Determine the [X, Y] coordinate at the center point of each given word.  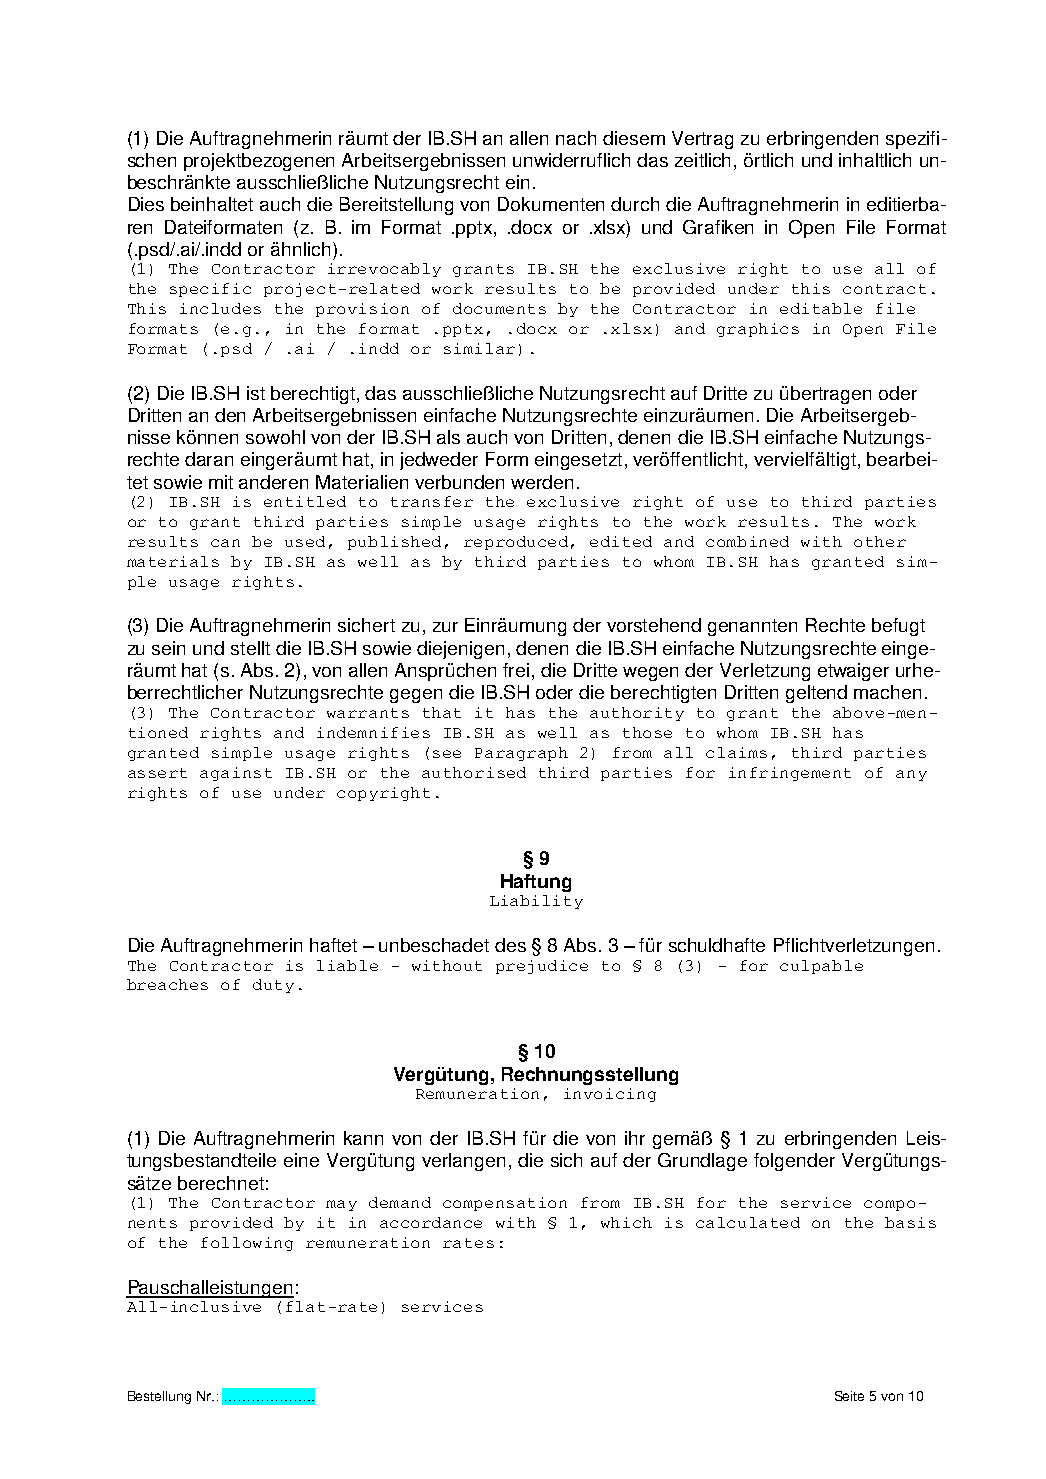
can [225, 543]
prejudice [542, 967]
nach [576, 138]
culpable [821, 967]
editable [821, 308]
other [880, 541]
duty [273, 986]
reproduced [516, 543]
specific [210, 290]
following [247, 1244]
